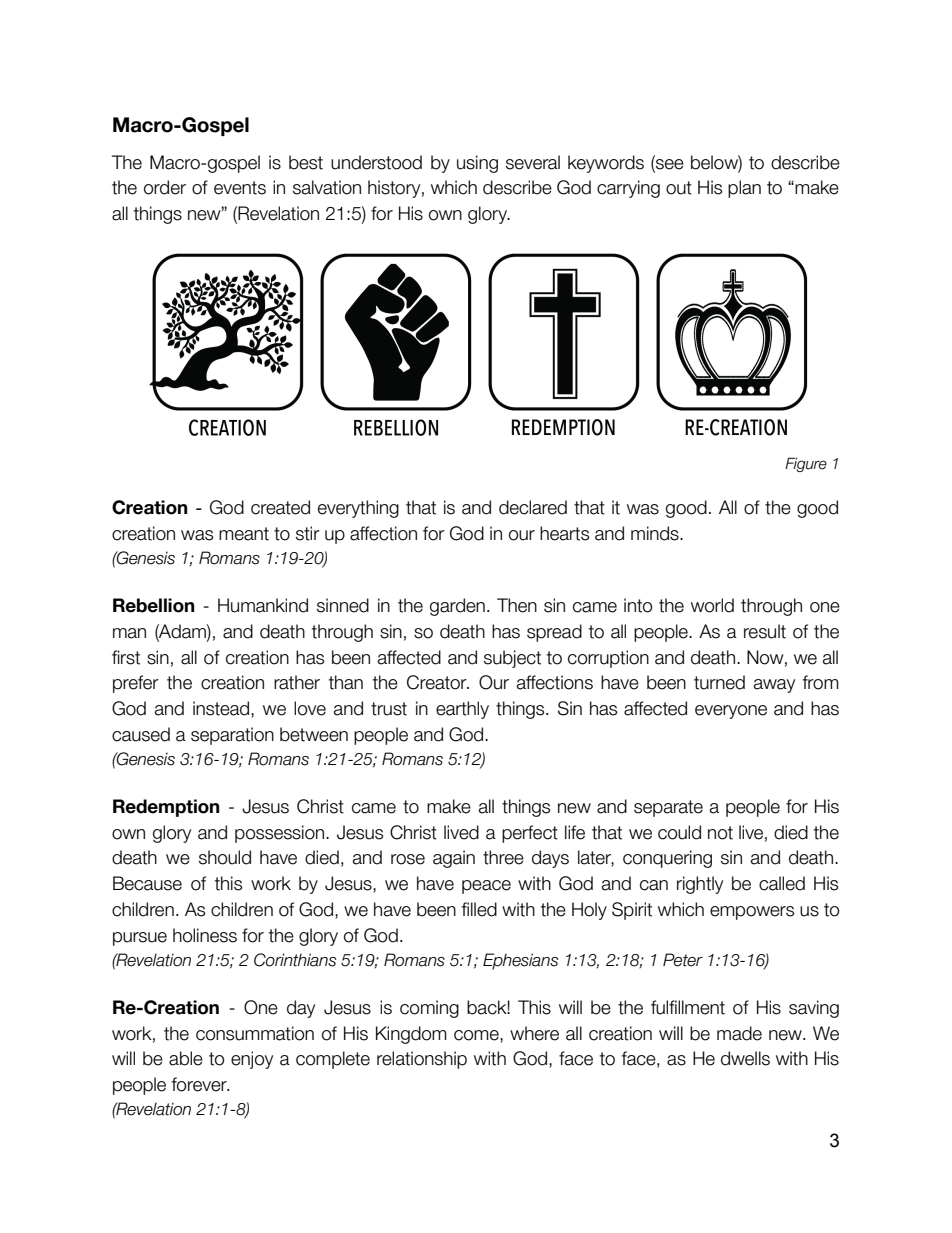 This screenshot has width=952, height=1233. What do you see at coordinates (263, 605) in the screenshot?
I see `Humankind` at bounding box center [263, 605].
